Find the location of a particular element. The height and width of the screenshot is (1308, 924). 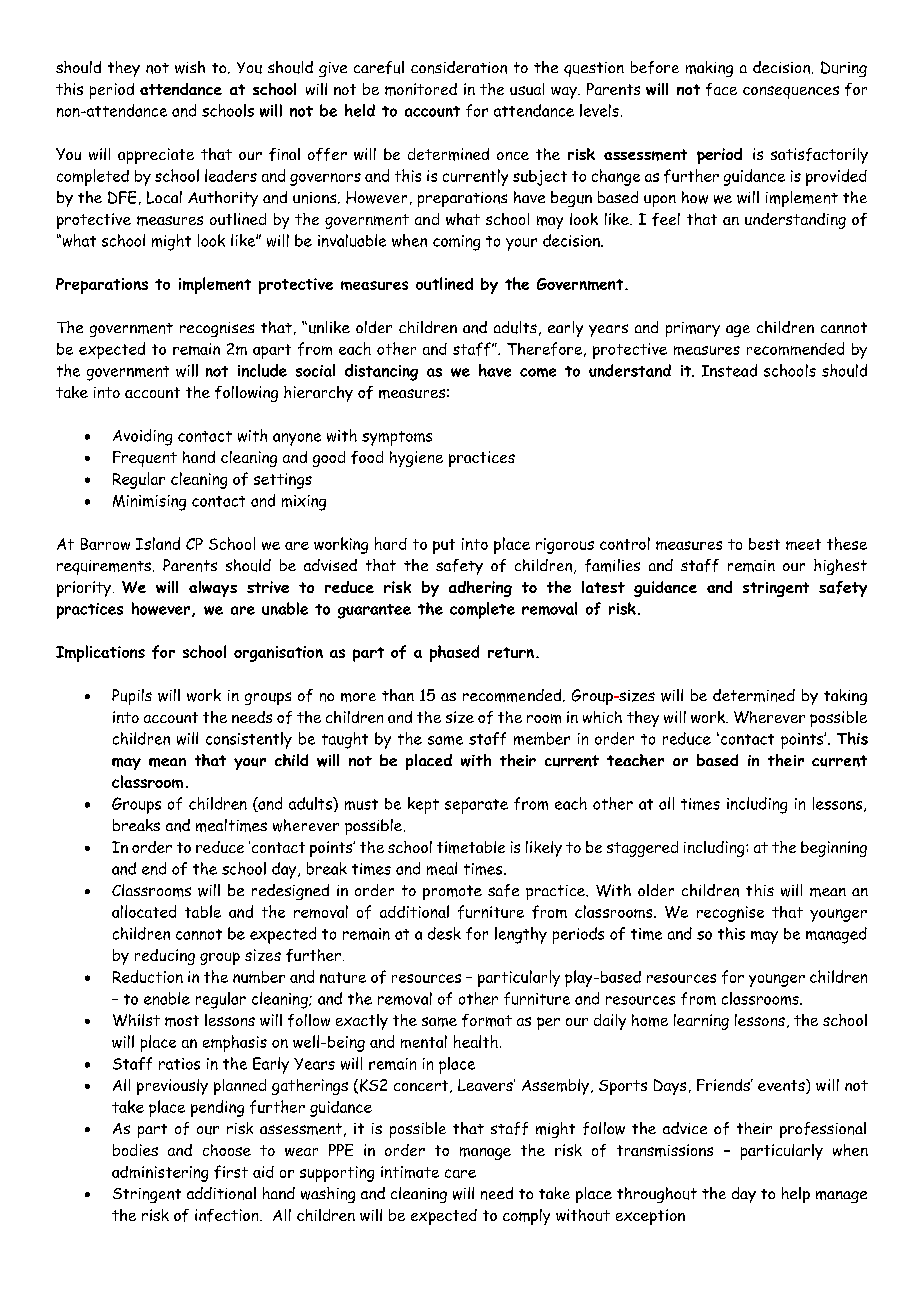

consideration is located at coordinates (459, 67).
